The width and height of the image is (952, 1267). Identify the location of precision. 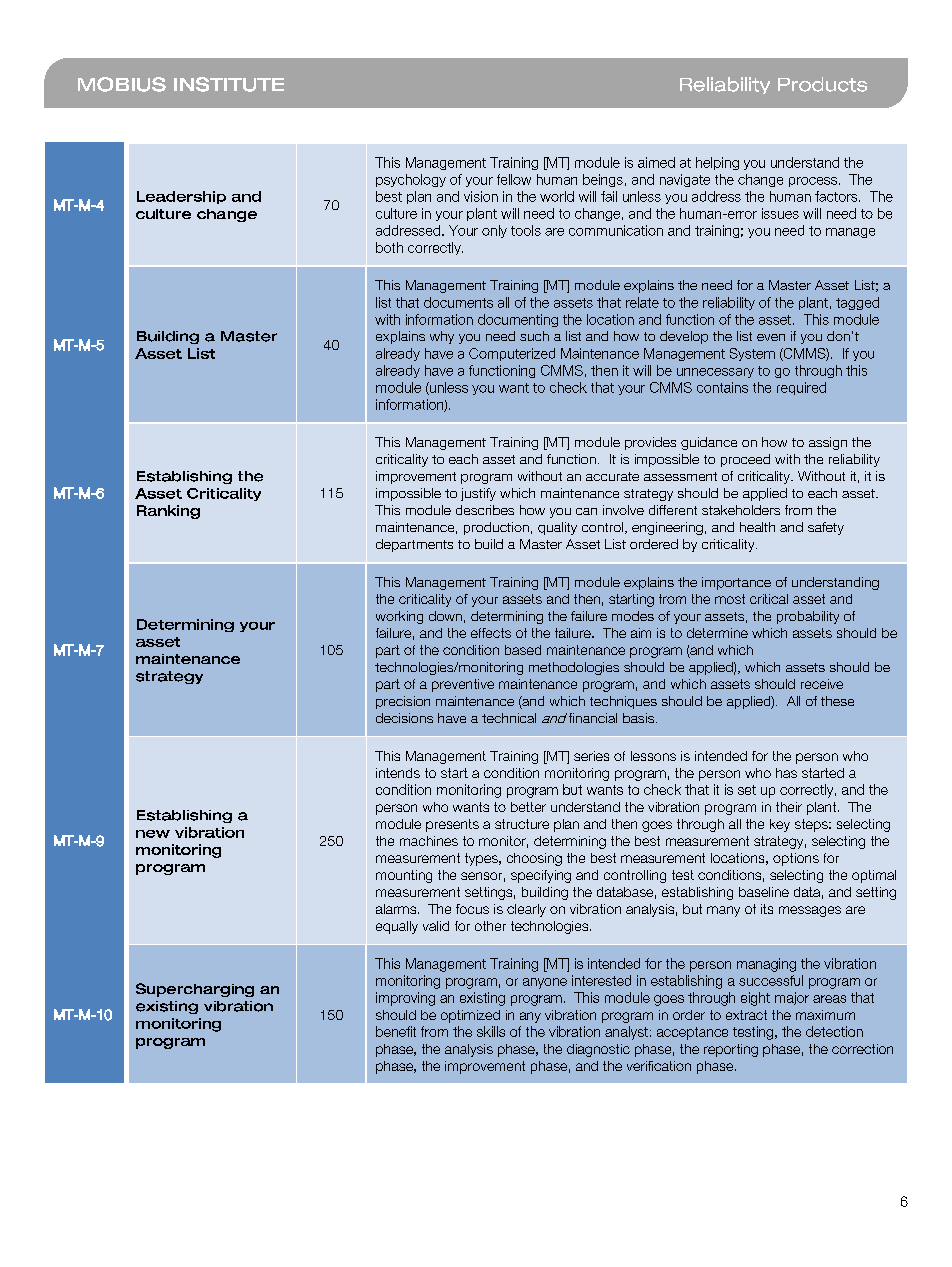
(403, 702).
